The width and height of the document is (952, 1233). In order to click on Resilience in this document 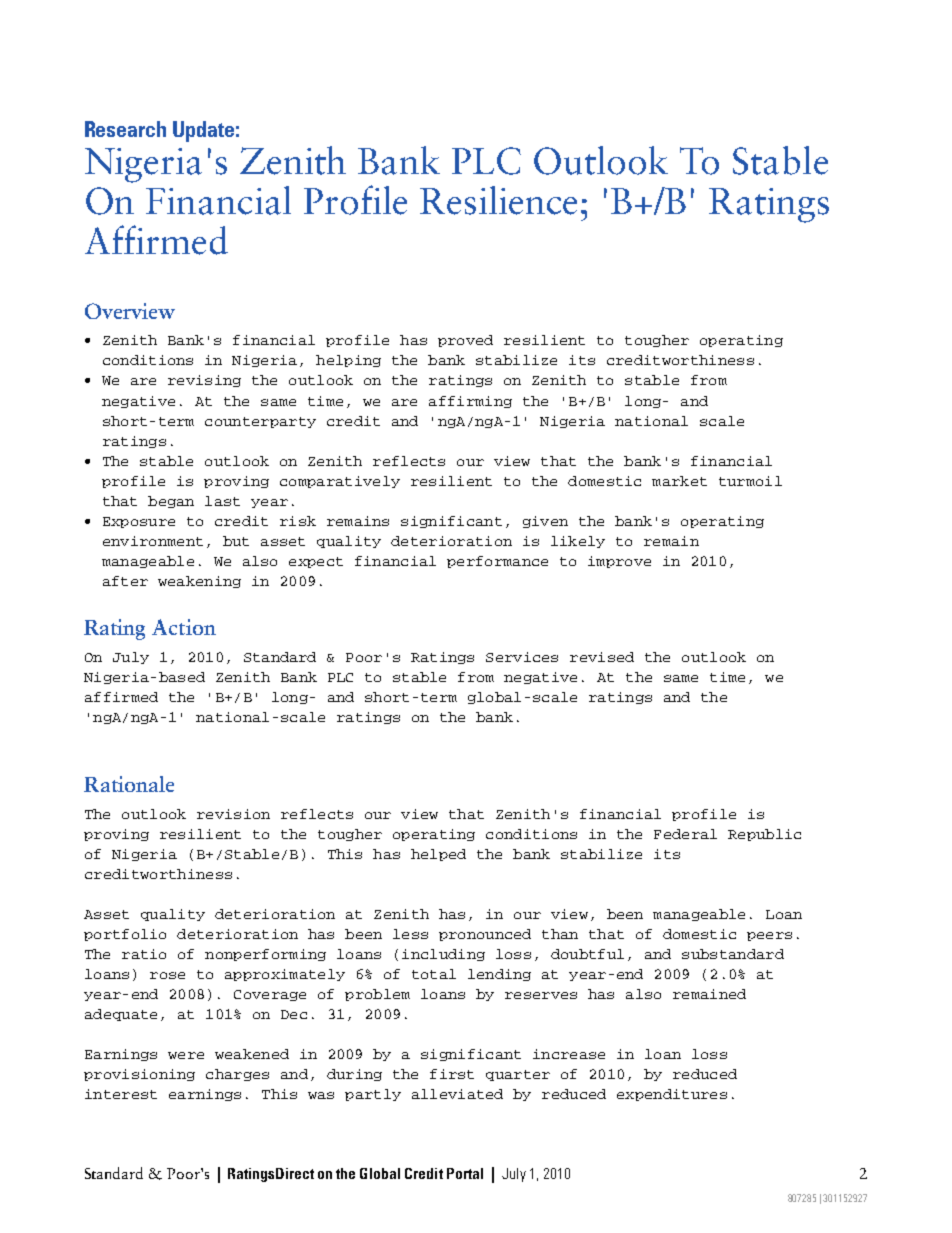, I will do `click(498, 200)`.
